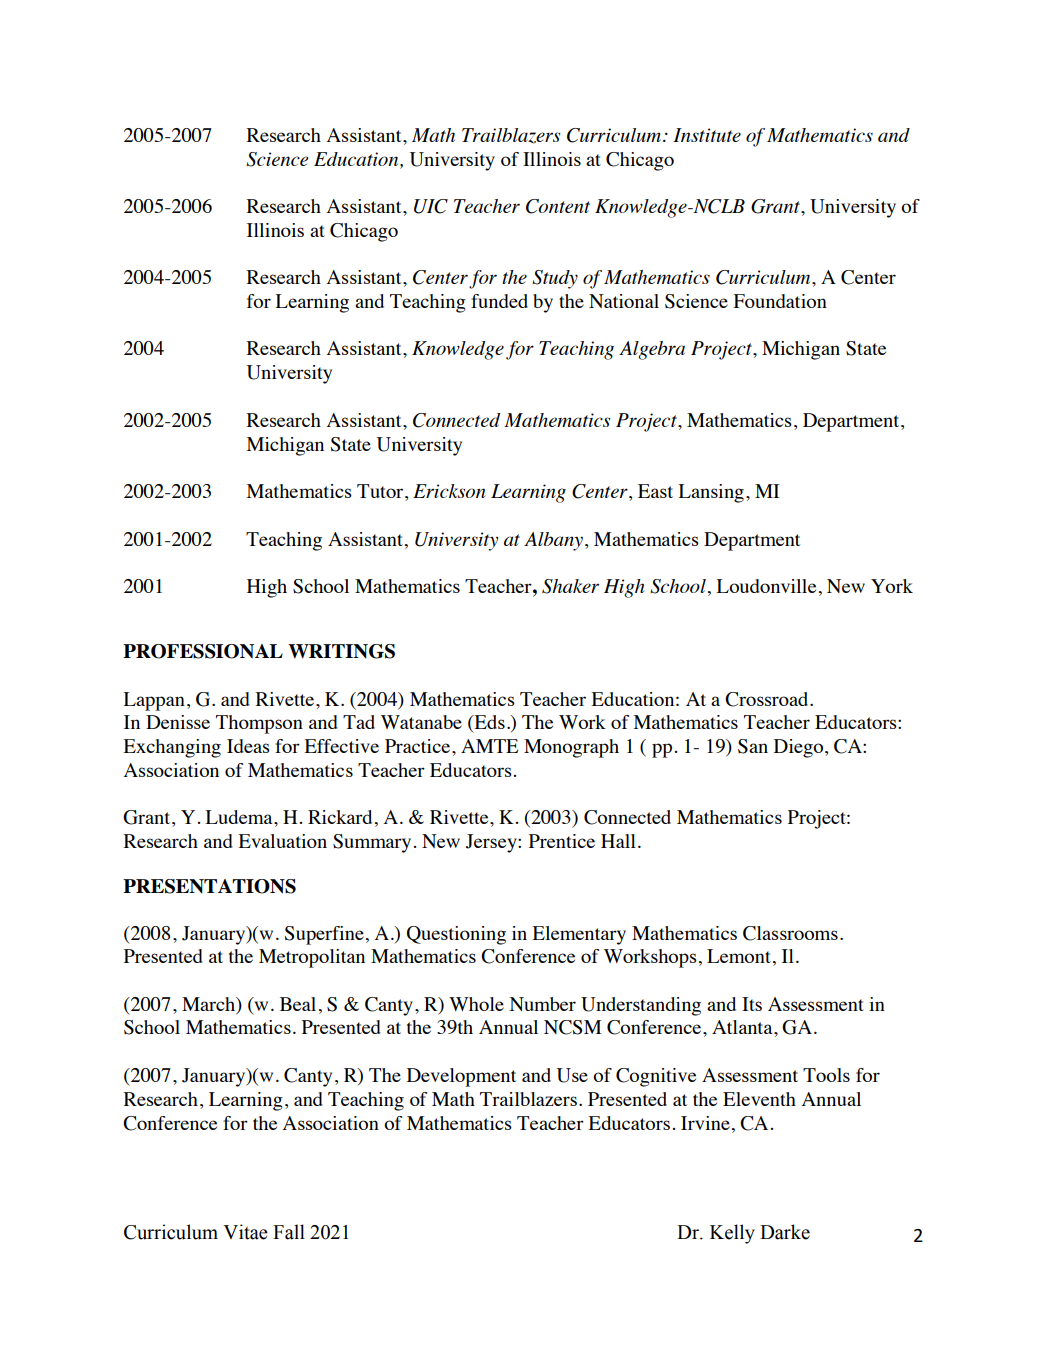 This screenshot has height=1353, width=1046. What do you see at coordinates (571, 748) in the screenshot?
I see `Monograph` at bounding box center [571, 748].
